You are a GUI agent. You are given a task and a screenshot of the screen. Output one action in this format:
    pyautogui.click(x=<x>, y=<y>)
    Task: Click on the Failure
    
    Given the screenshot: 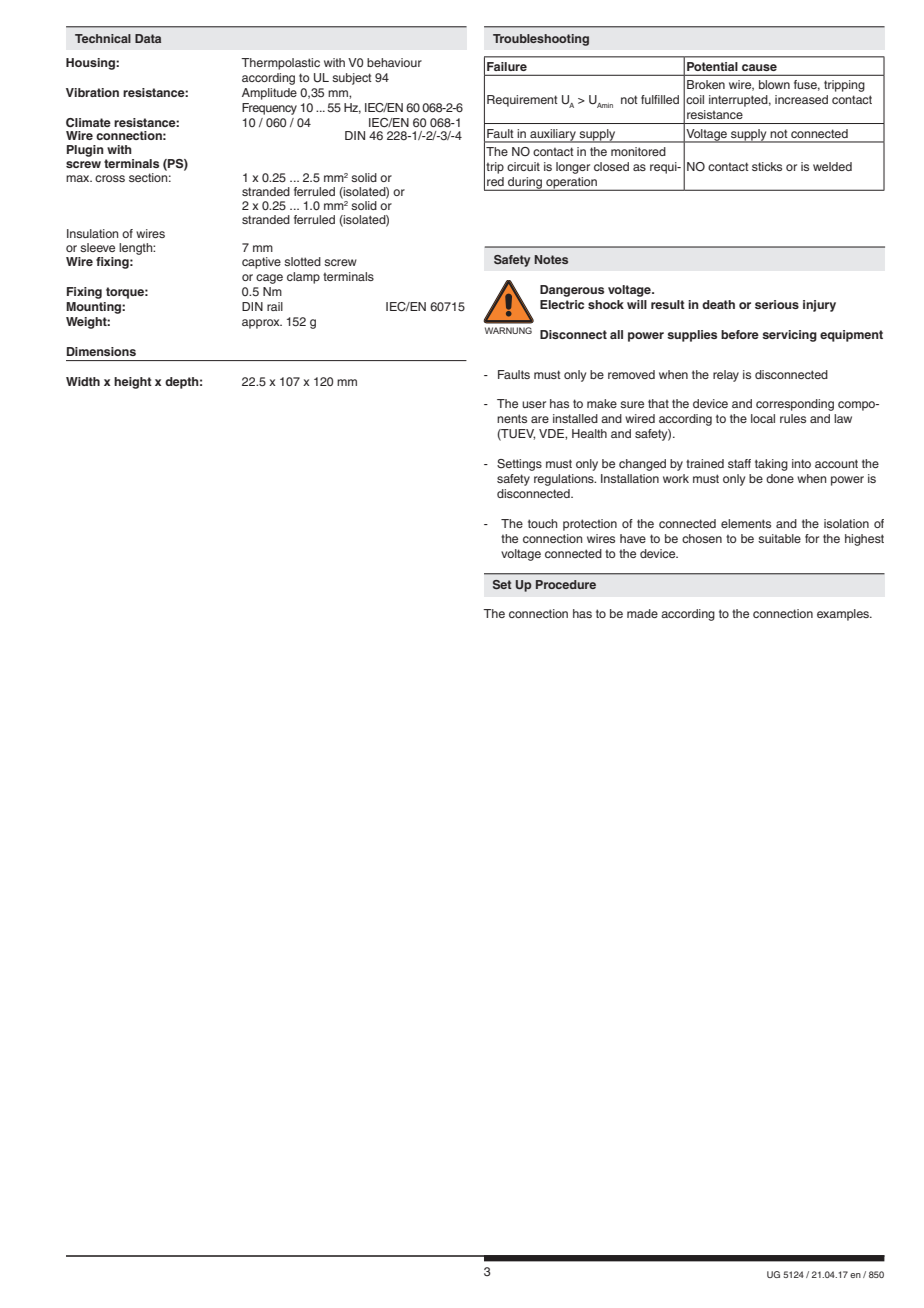 What is the action you would take?
    pyautogui.click(x=507, y=66)
